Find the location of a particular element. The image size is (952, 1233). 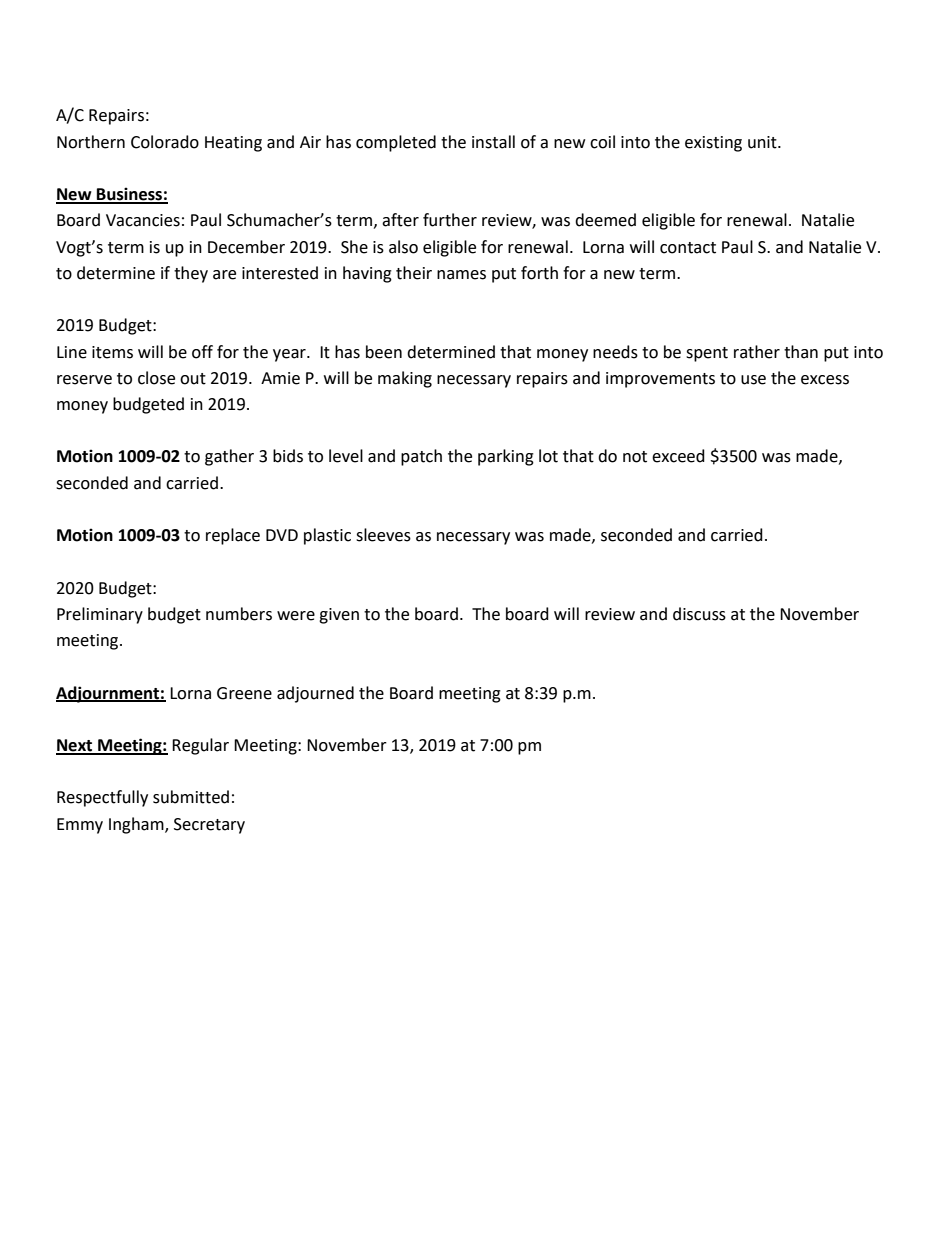

been is located at coordinates (384, 352).
